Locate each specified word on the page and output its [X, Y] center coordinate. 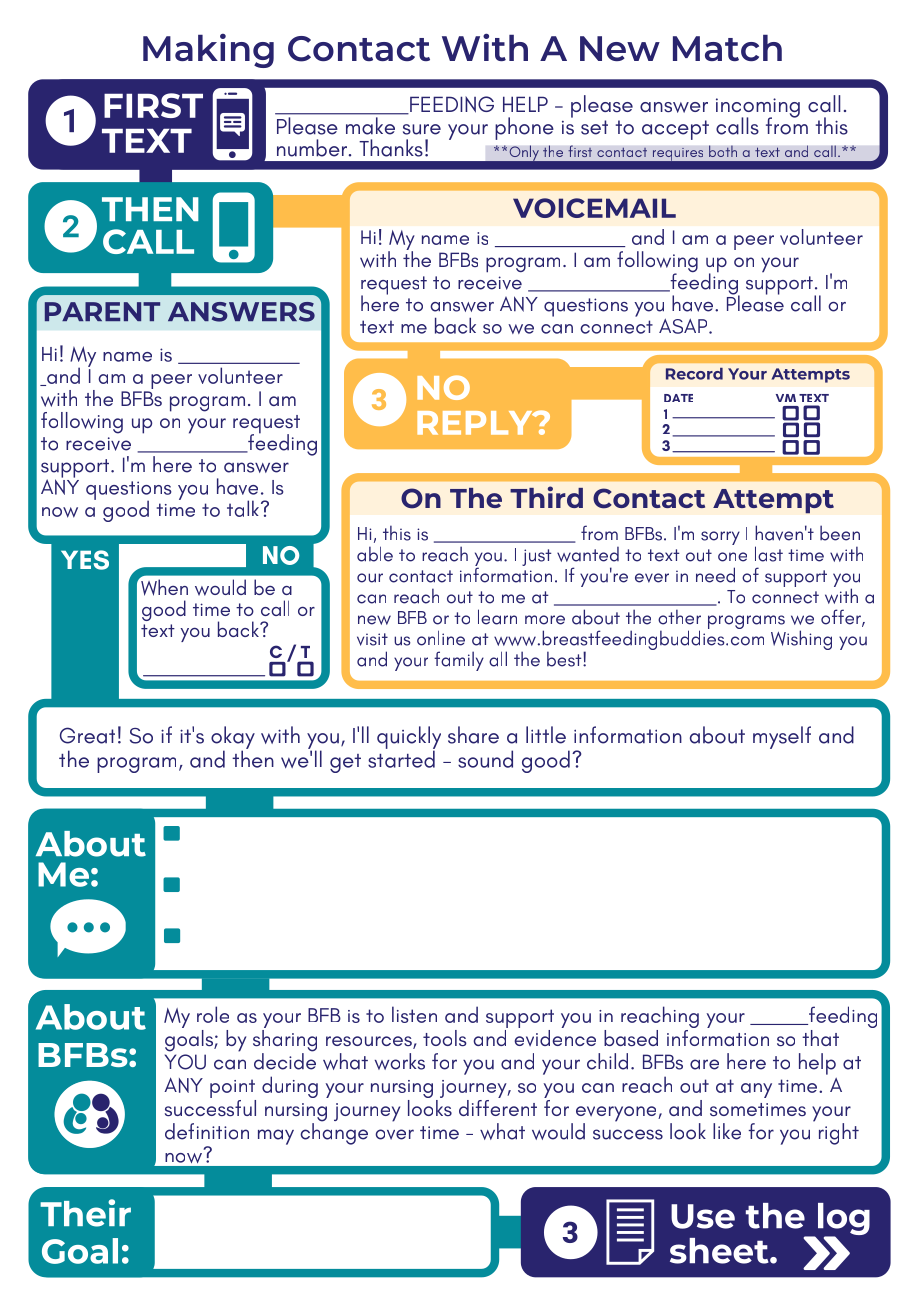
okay [233, 738]
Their [85, 1213]
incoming [758, 109]
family [459, 661]
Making [208, 51]
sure [422, 129]
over [394, 1134]
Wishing [801, 640]
